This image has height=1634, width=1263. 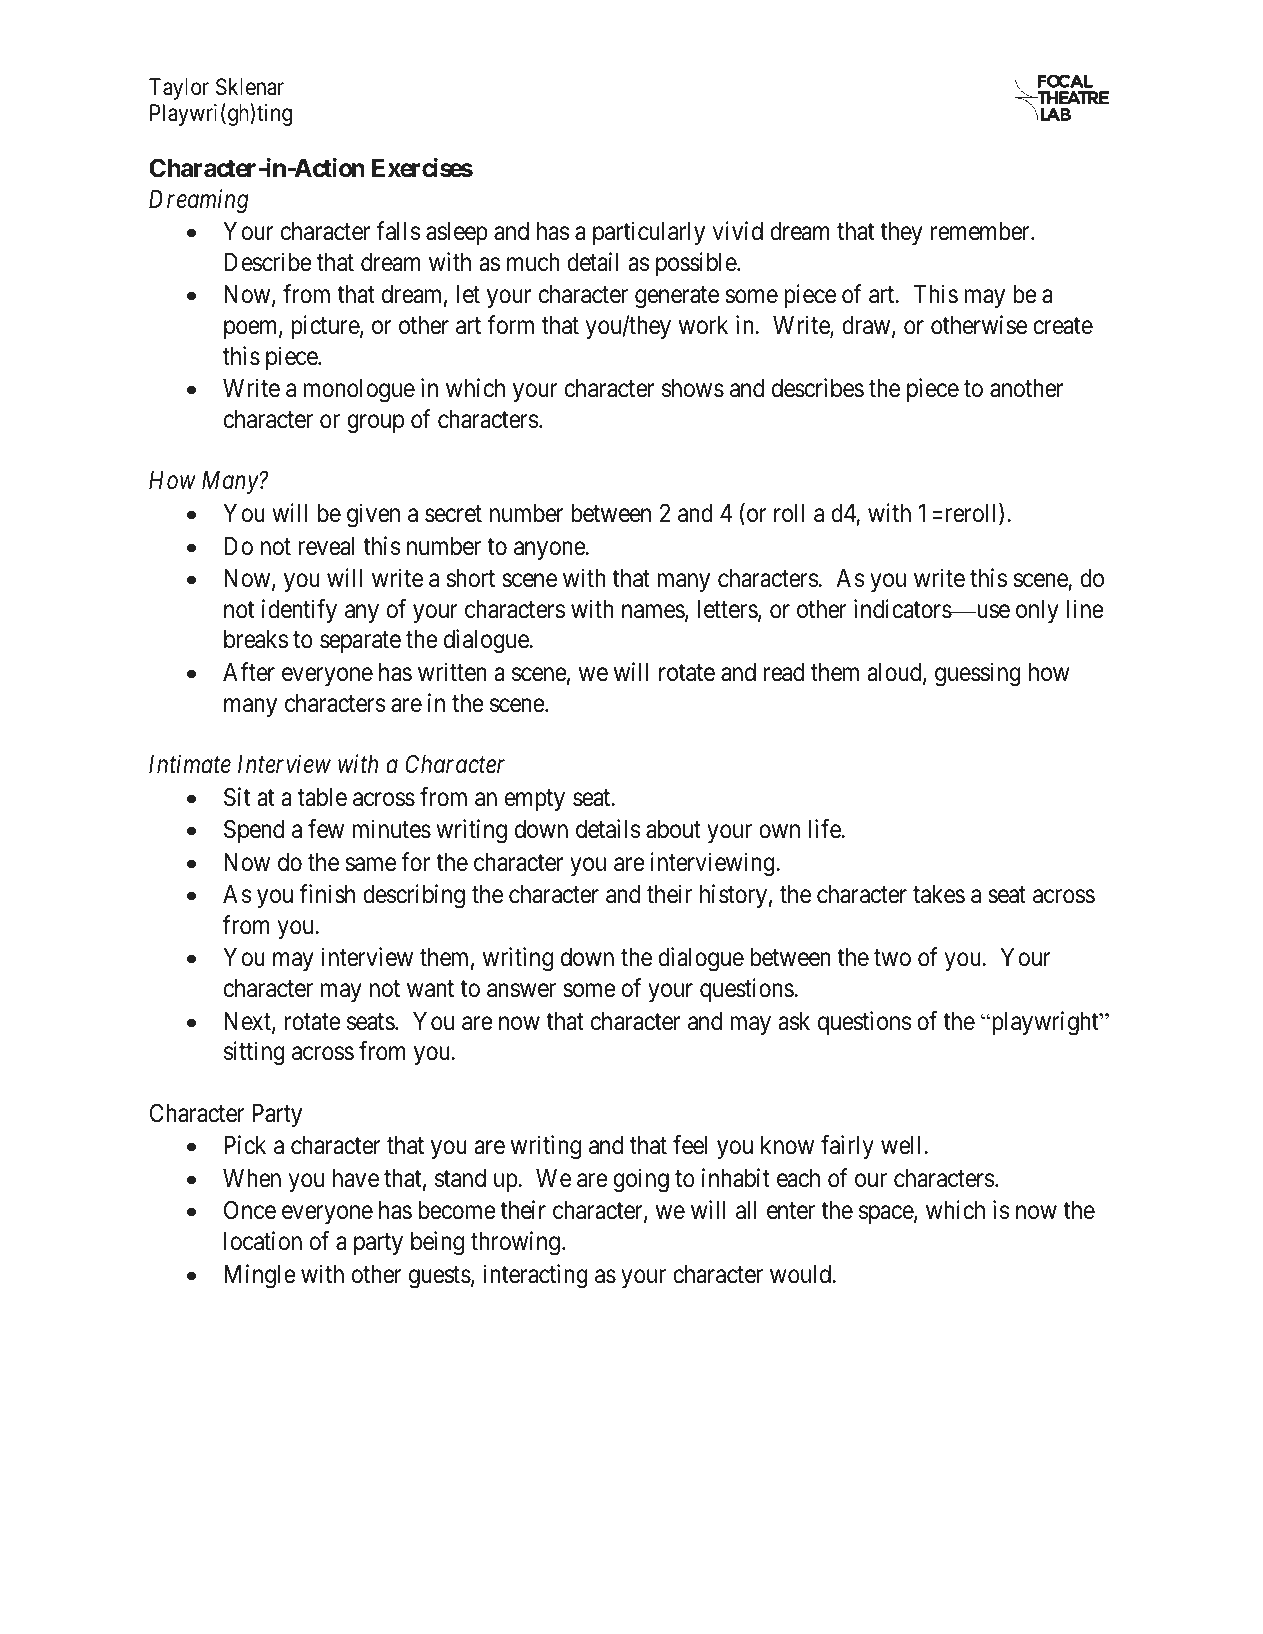 What do you see at coordinates (179, 89) in the image?
I see `Taylor` at bounding box center [179, 89].
